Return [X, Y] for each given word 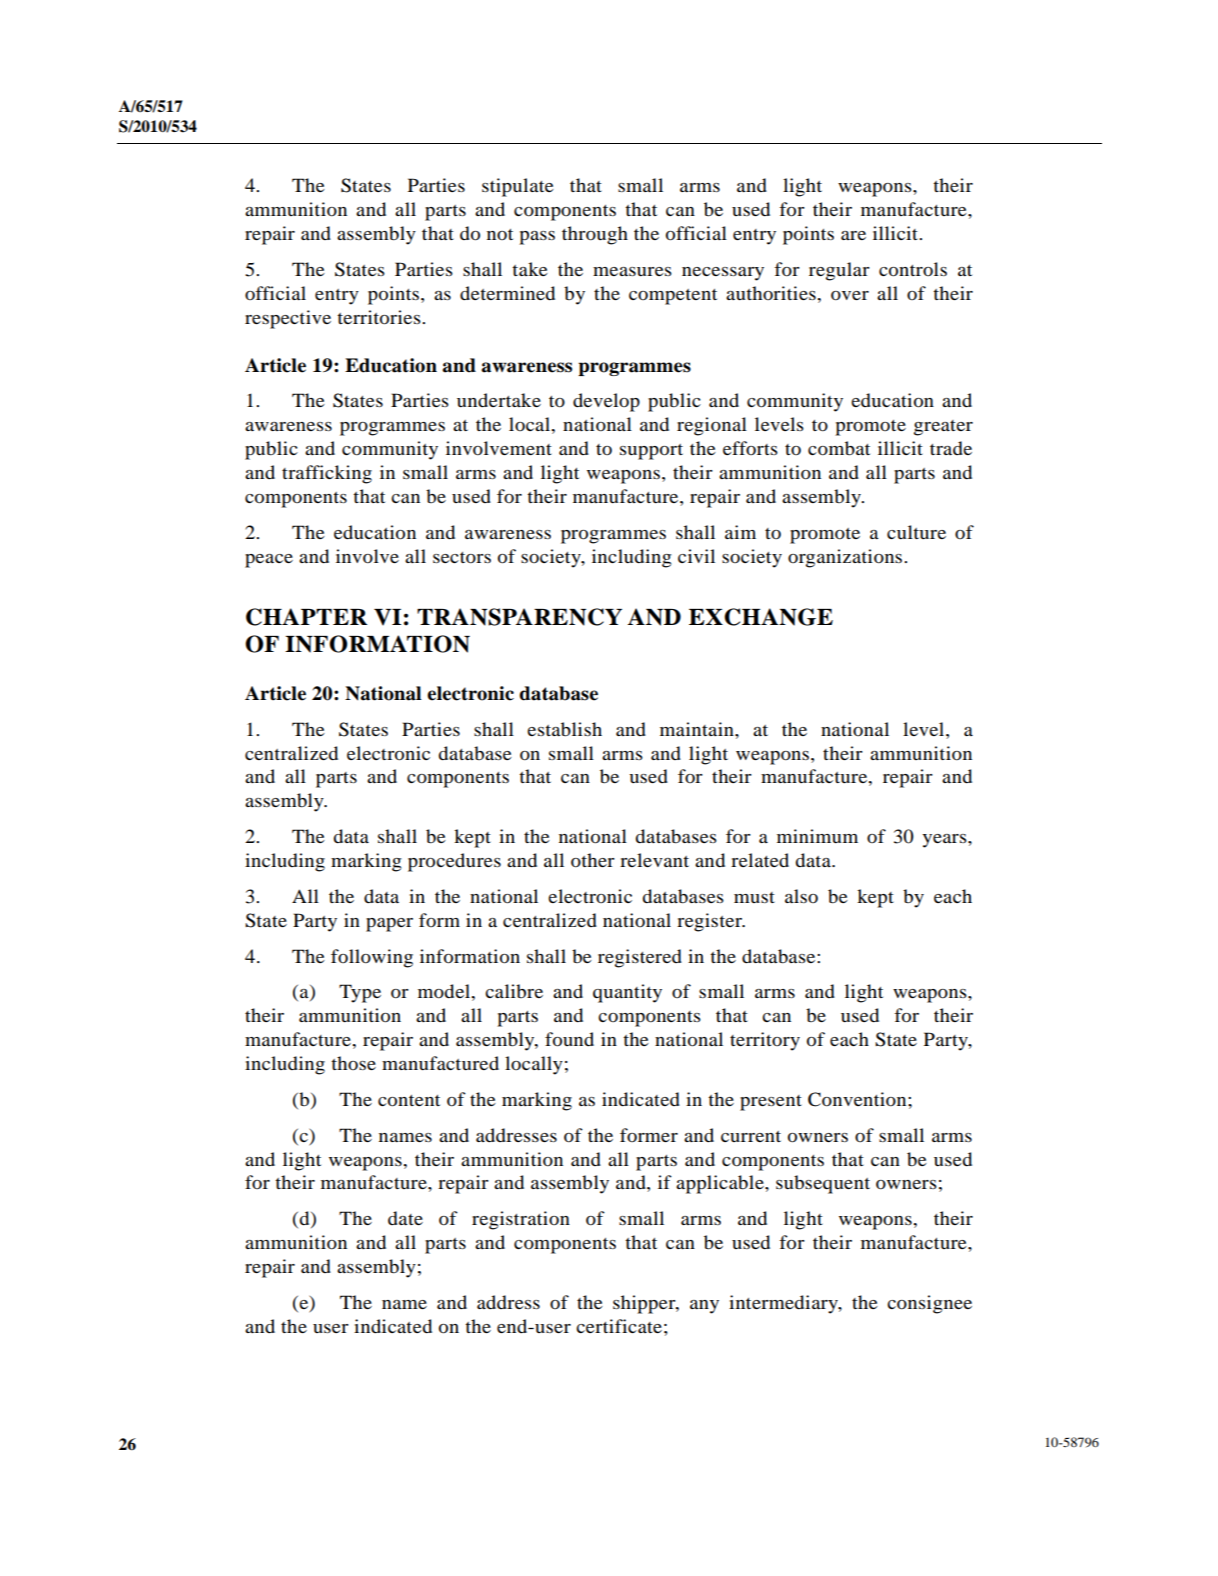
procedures [454, 862]
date [405, 1218]
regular [839, 271]
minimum [817, 836]
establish [564, 729]
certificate [619, 1326]
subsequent [823, 1184]
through [595, 235]
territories [380, 317]
